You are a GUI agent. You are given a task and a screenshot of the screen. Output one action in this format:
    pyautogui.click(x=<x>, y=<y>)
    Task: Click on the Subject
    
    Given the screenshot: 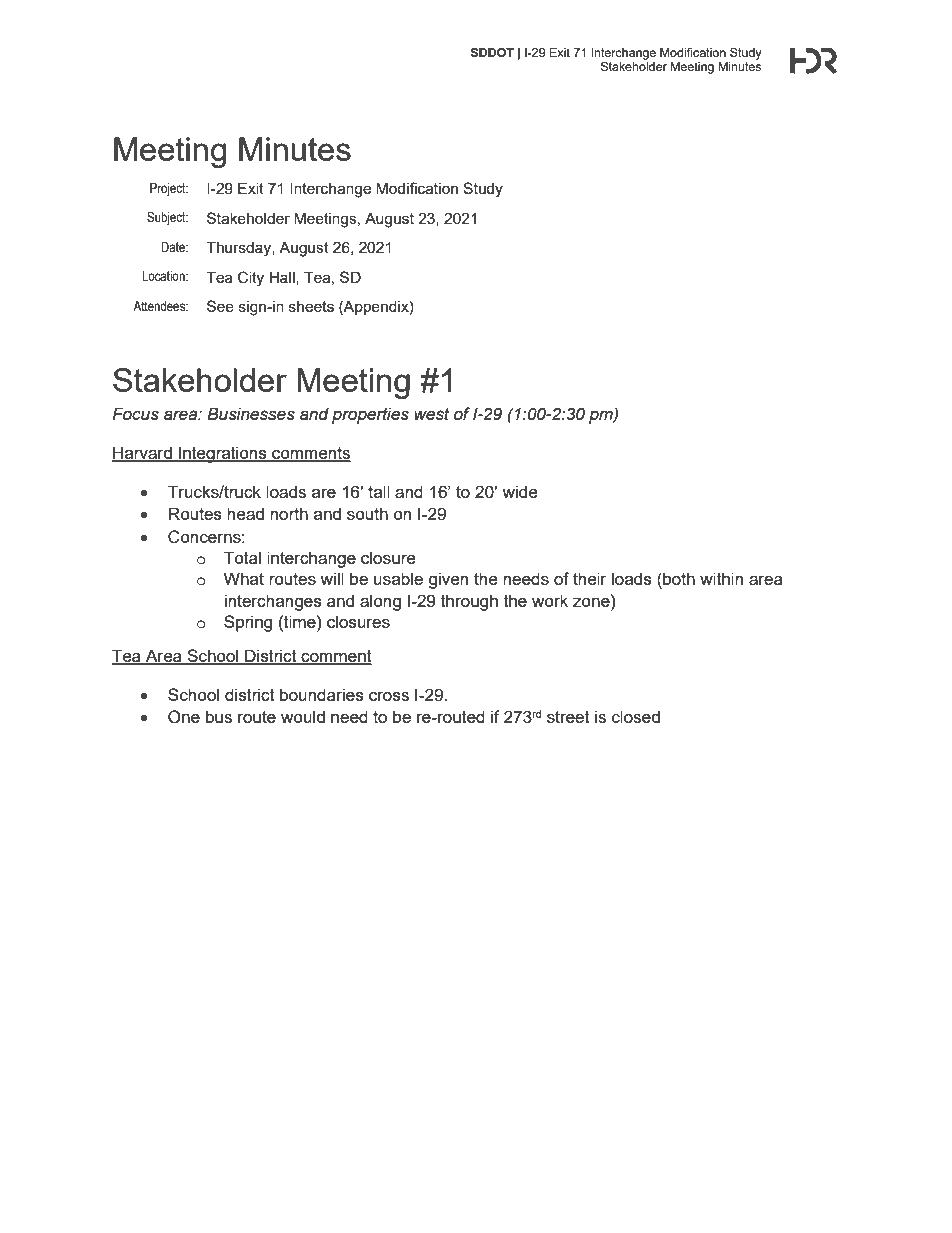 What is the action you would take?
    pyautogui.click(x=167, y=218)
